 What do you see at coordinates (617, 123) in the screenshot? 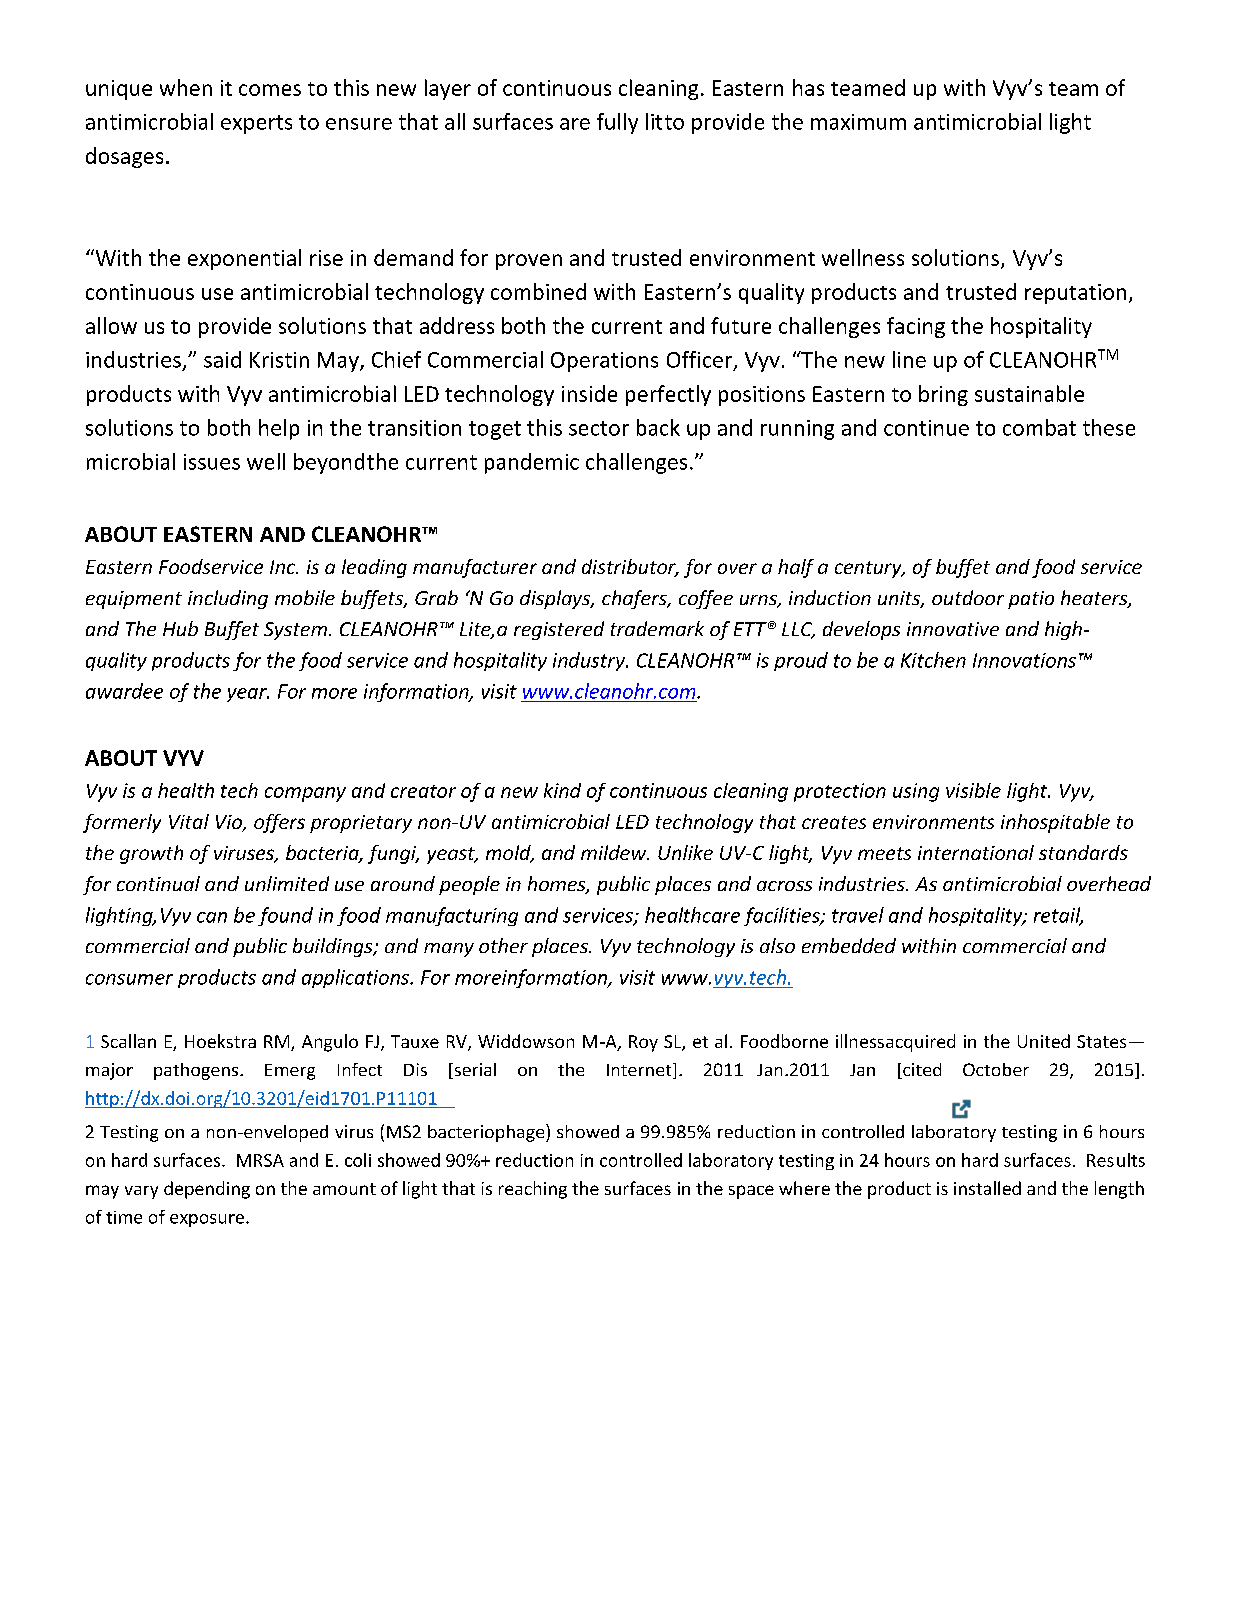
I see `fully` at bounding box center [617, 123].
